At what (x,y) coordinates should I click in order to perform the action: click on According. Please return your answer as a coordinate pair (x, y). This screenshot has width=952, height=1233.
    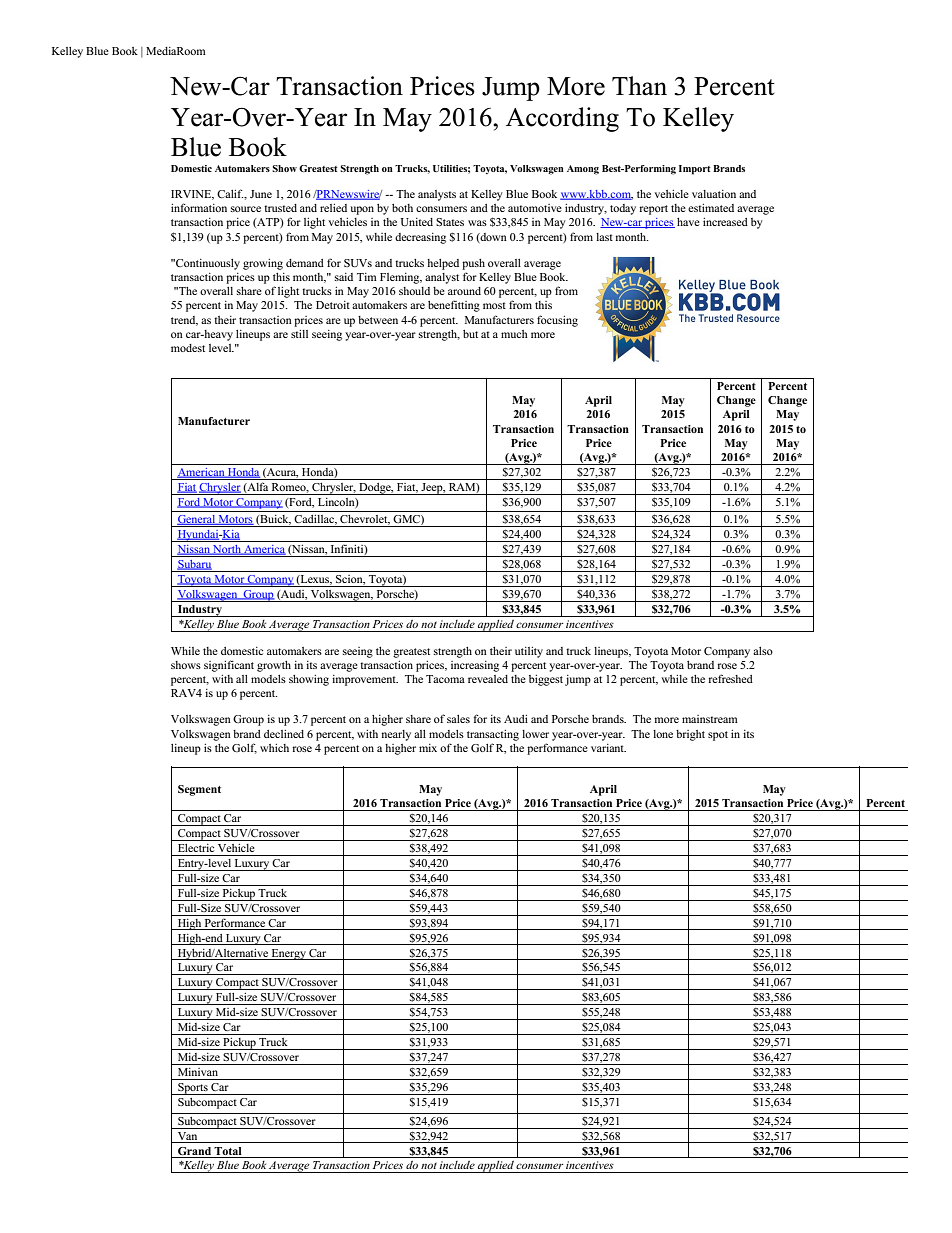
    Looking at the image, I should click on (562, 119).
